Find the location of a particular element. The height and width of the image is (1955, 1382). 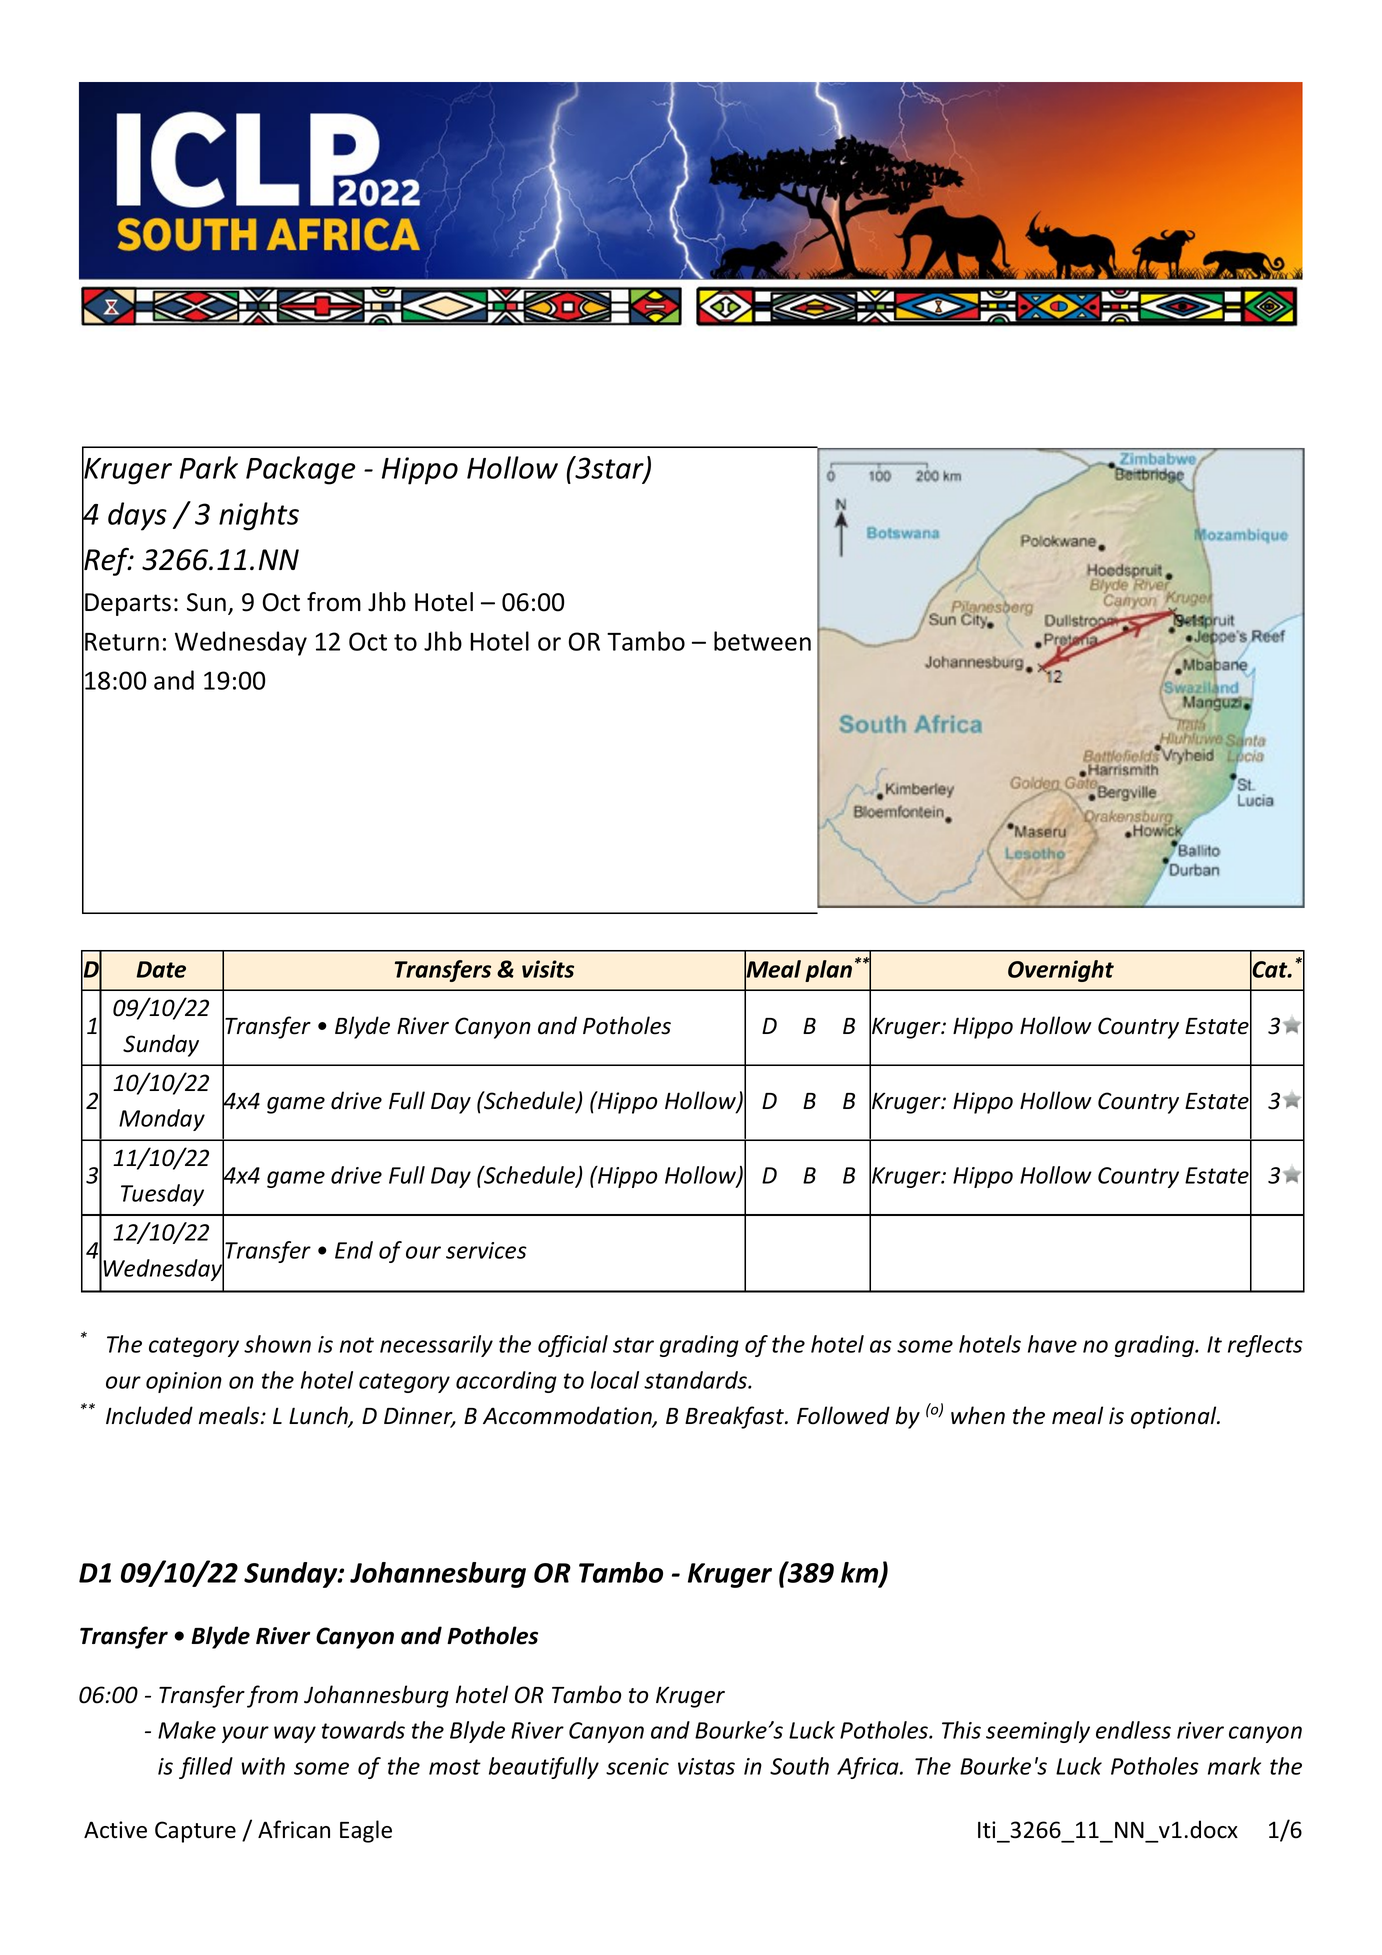

with is located at coordinates (263, 1766).
